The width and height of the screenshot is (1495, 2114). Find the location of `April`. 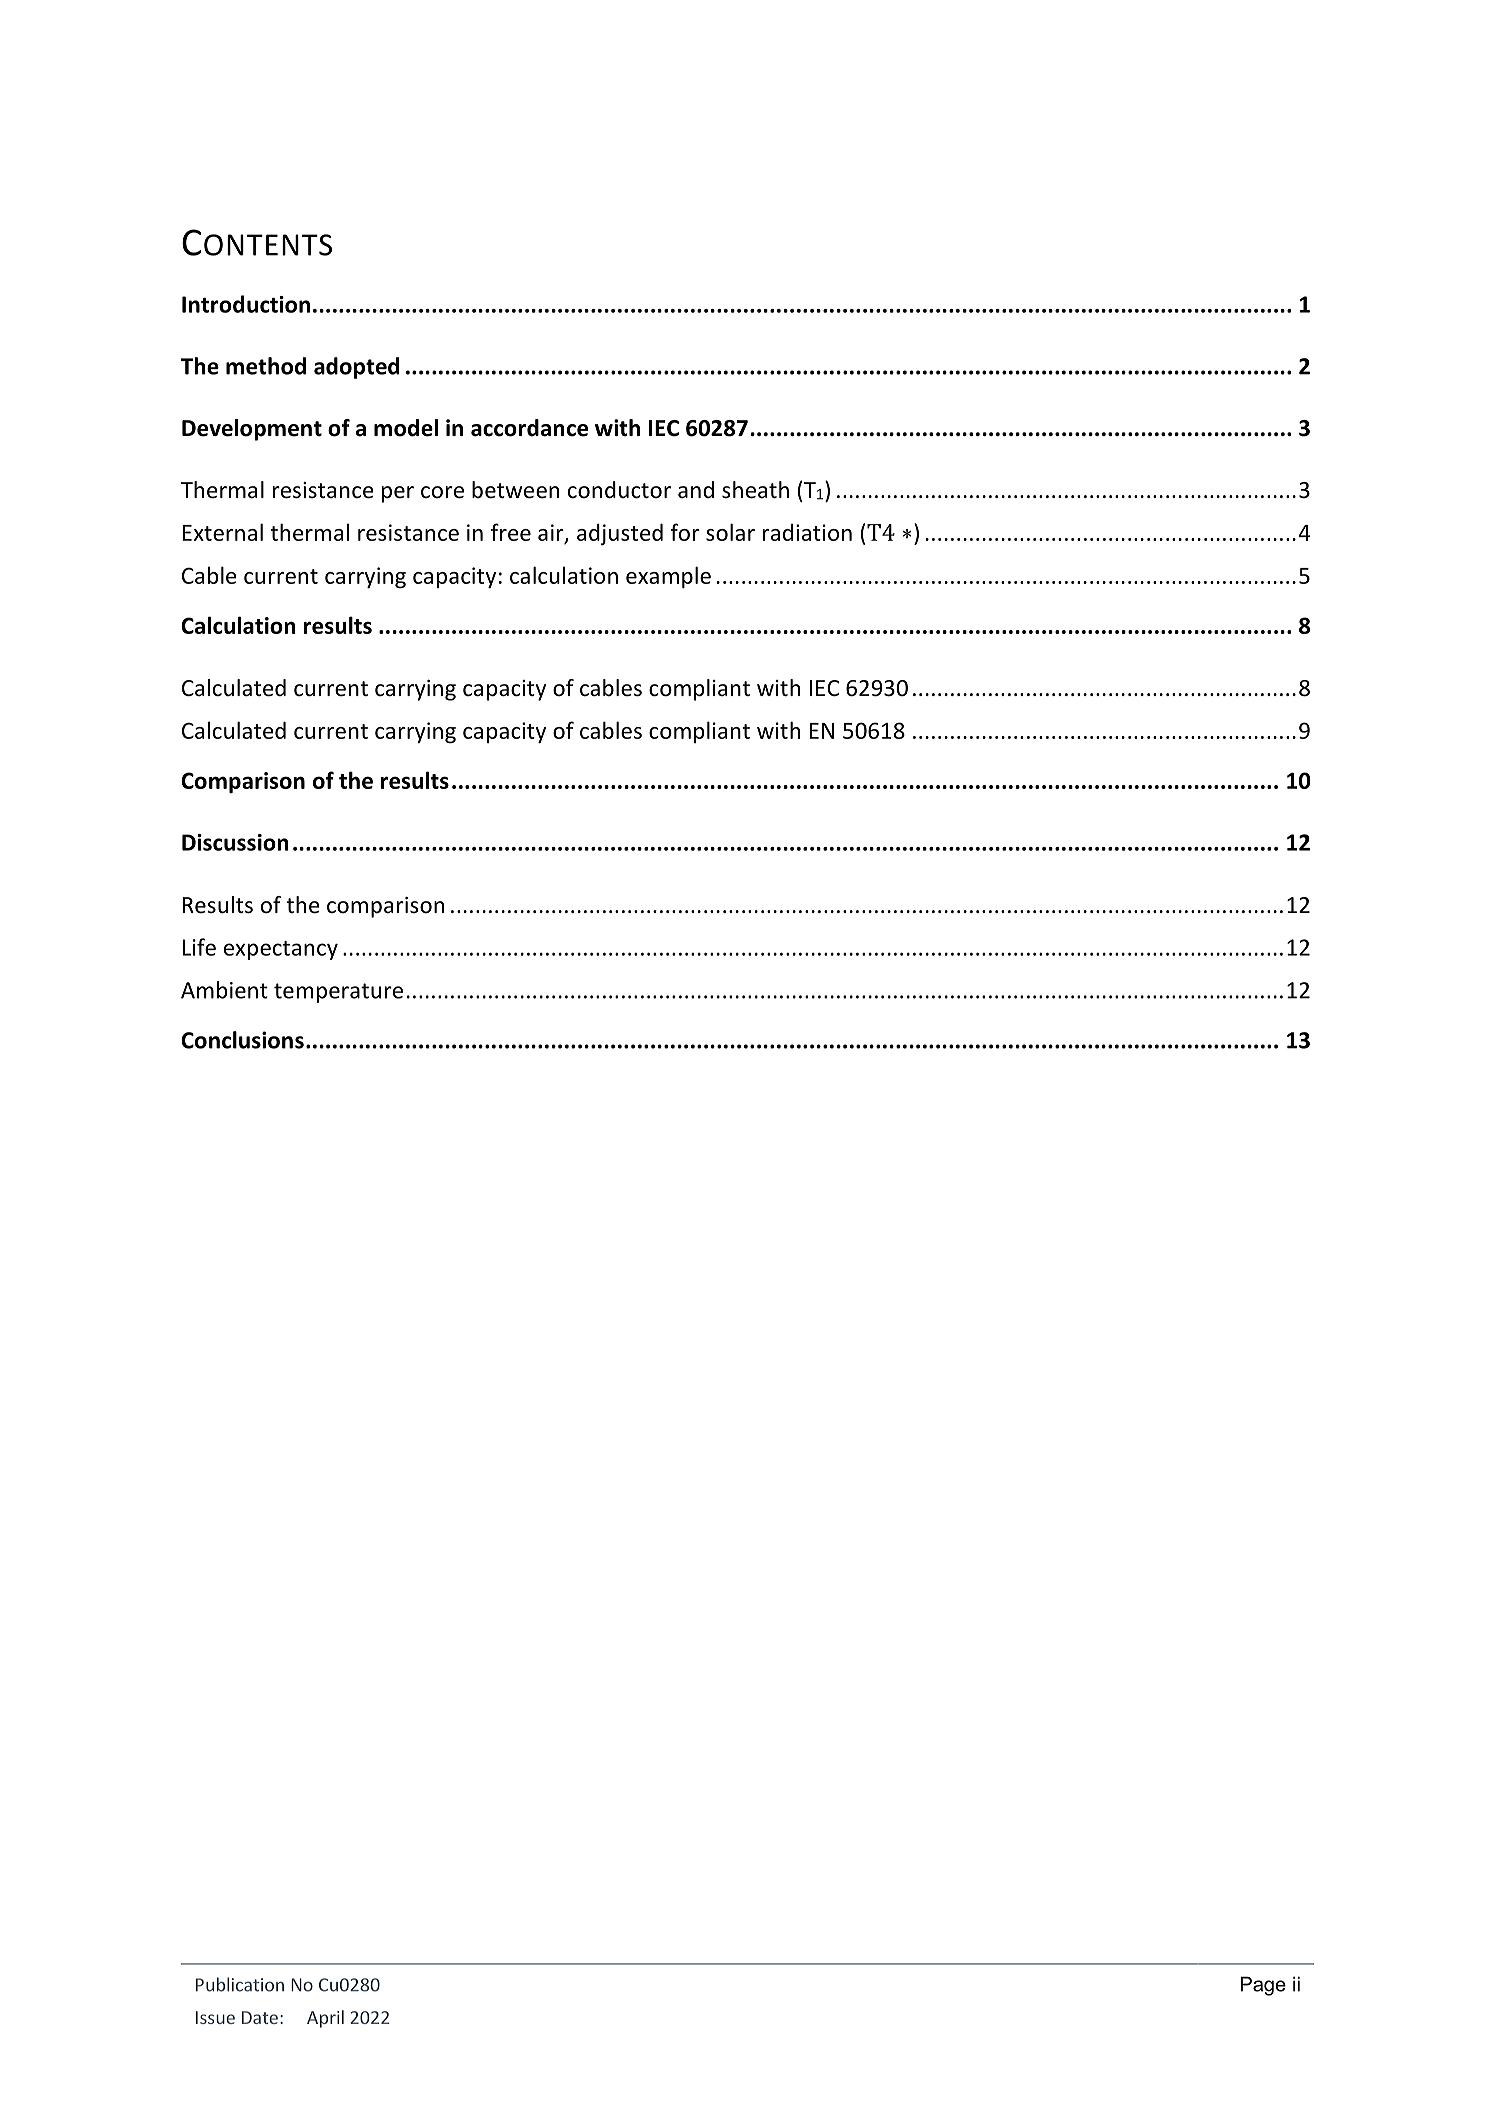

April is located at coordinates (325, 2019).
